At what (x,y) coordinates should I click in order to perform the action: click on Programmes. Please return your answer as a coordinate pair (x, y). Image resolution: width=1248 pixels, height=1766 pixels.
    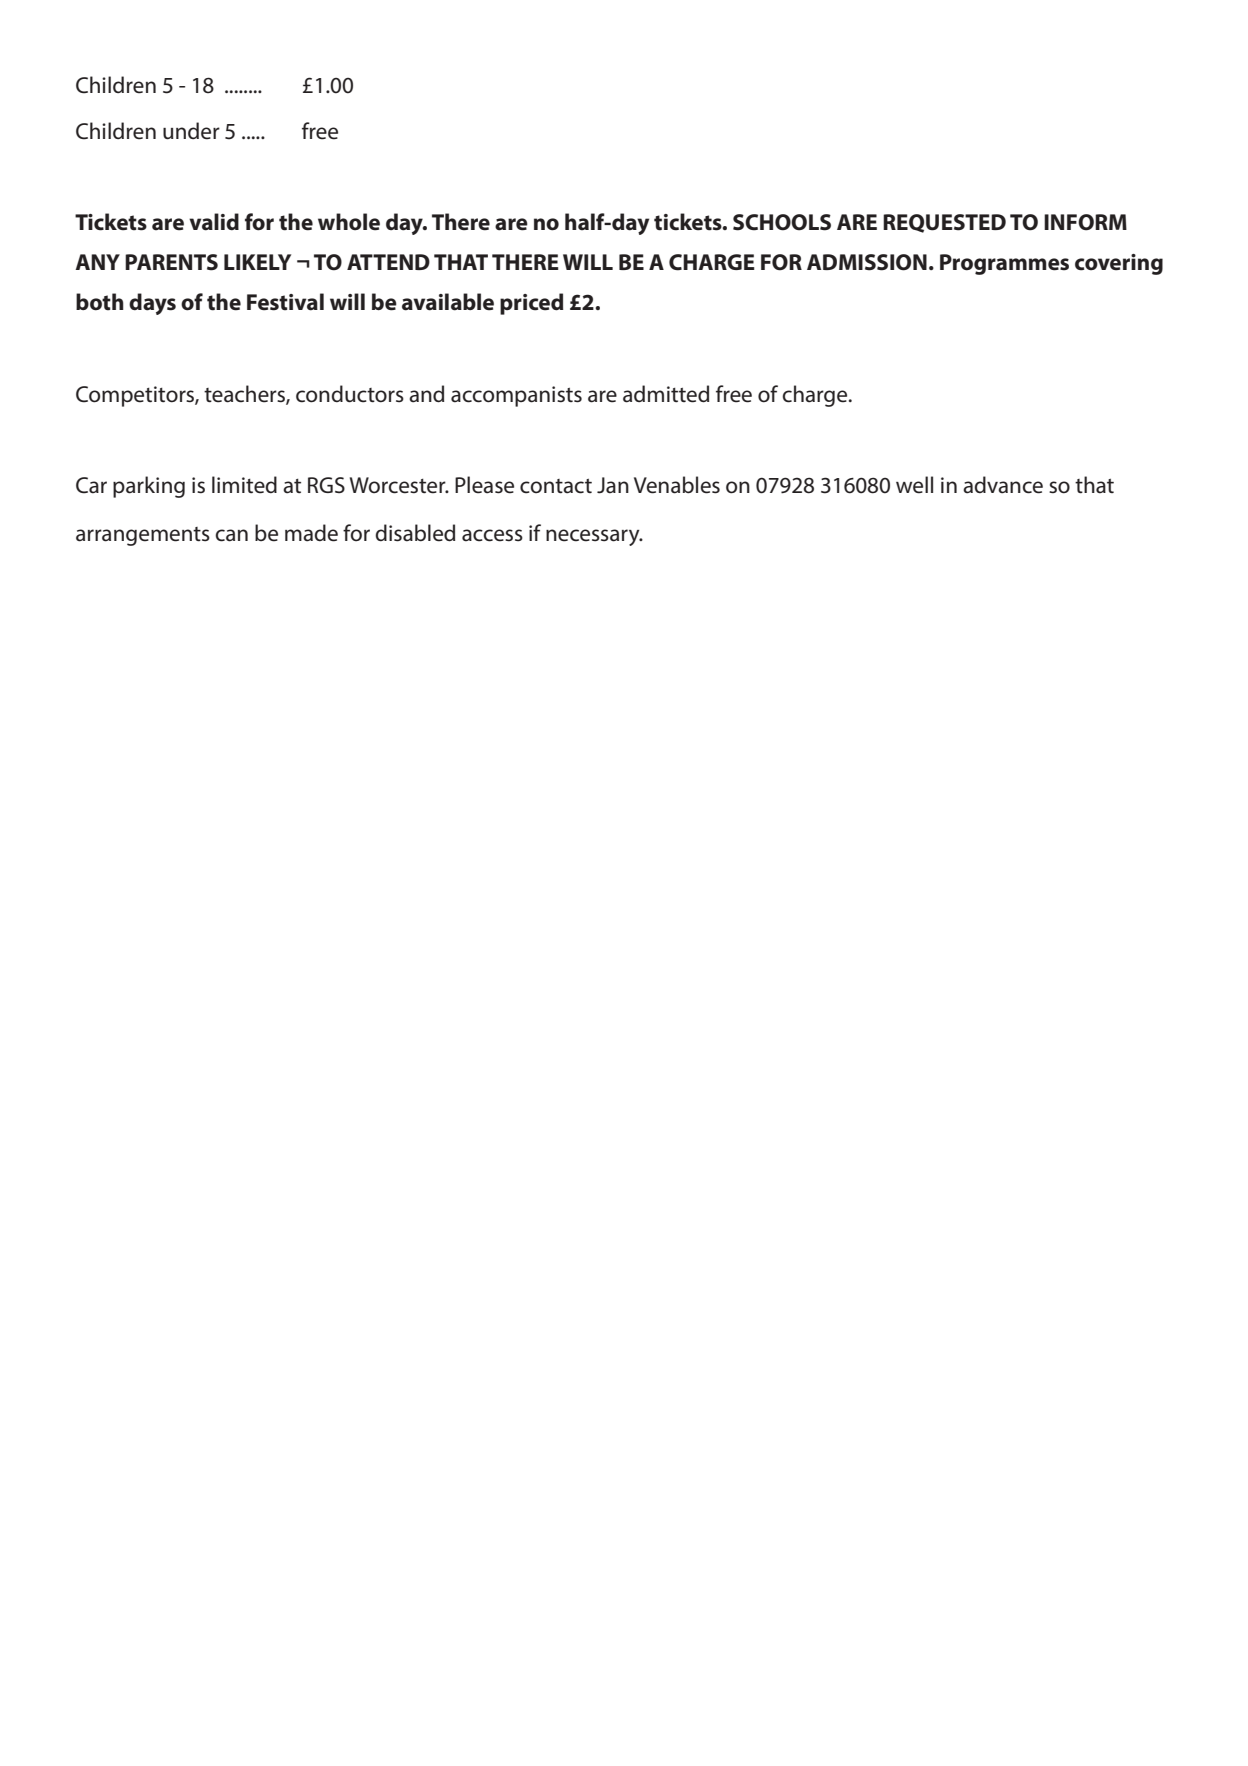
    Looking at the image, I should click on (1004, 264).
